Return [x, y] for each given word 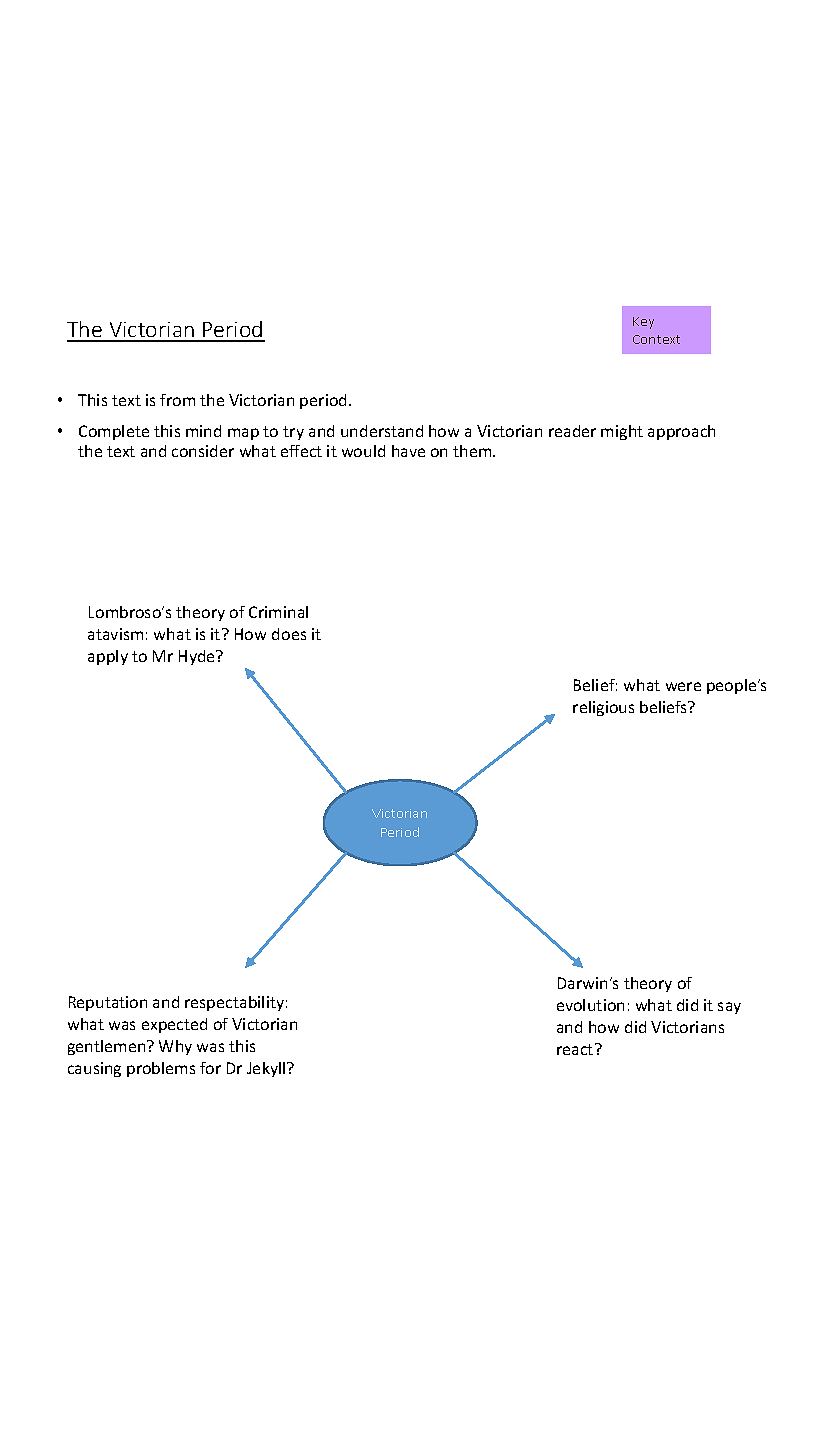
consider [203, 451]
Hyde [198, 657]
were [683, 686]
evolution [590, 1005]
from [177, 400]
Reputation [108, 1003]
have [408, 451]
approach [681, 432]
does [289, 634]
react [576, 1049]
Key [643, 323]
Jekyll [267, 1069]
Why [175, 1047]
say [729, 1008]
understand [382, 431]
